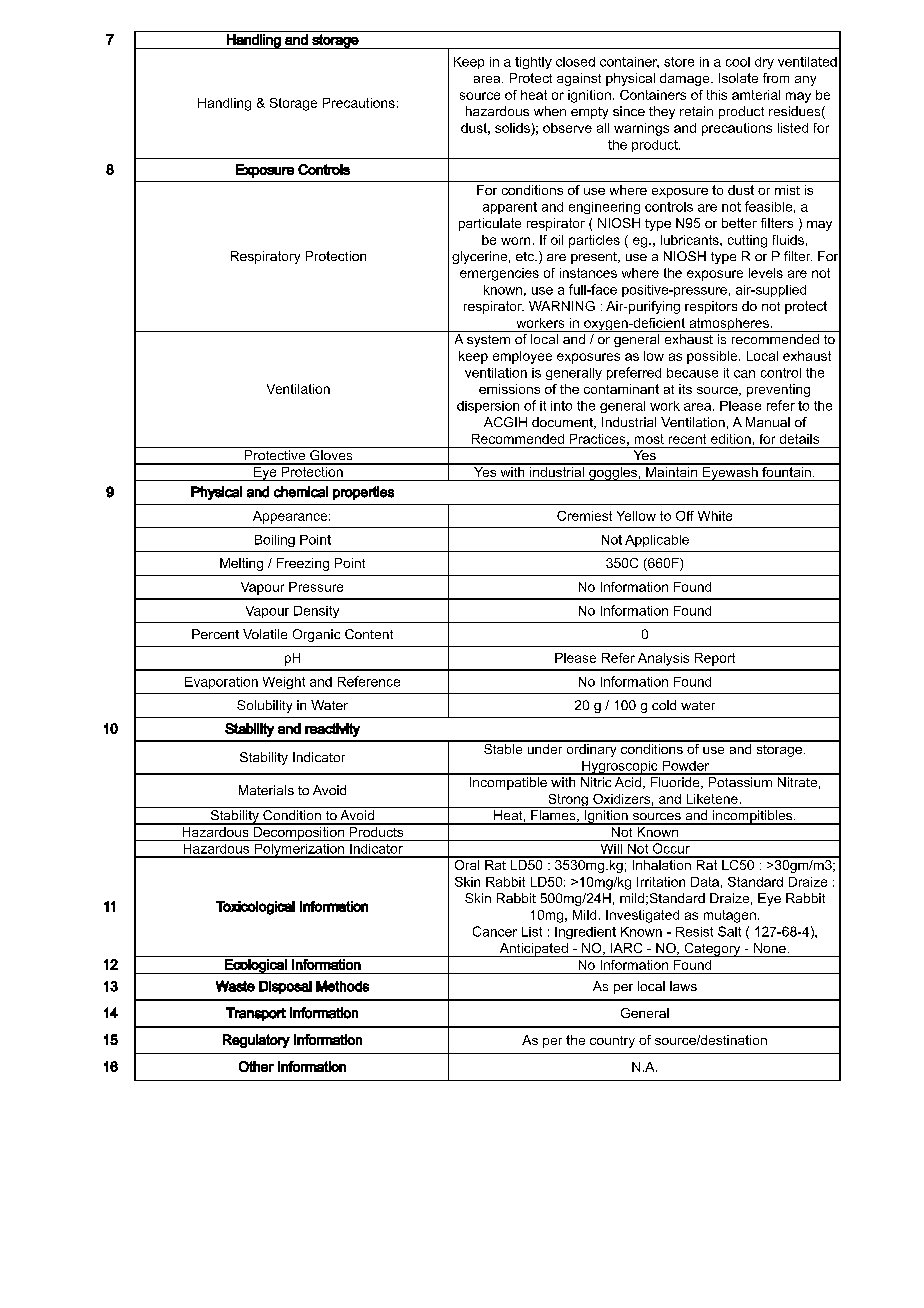 This image has height=1308, width=924. What do you see at coordinates (533, 63) in the image?
I see `tightly` at bounding box center [533, 63].
